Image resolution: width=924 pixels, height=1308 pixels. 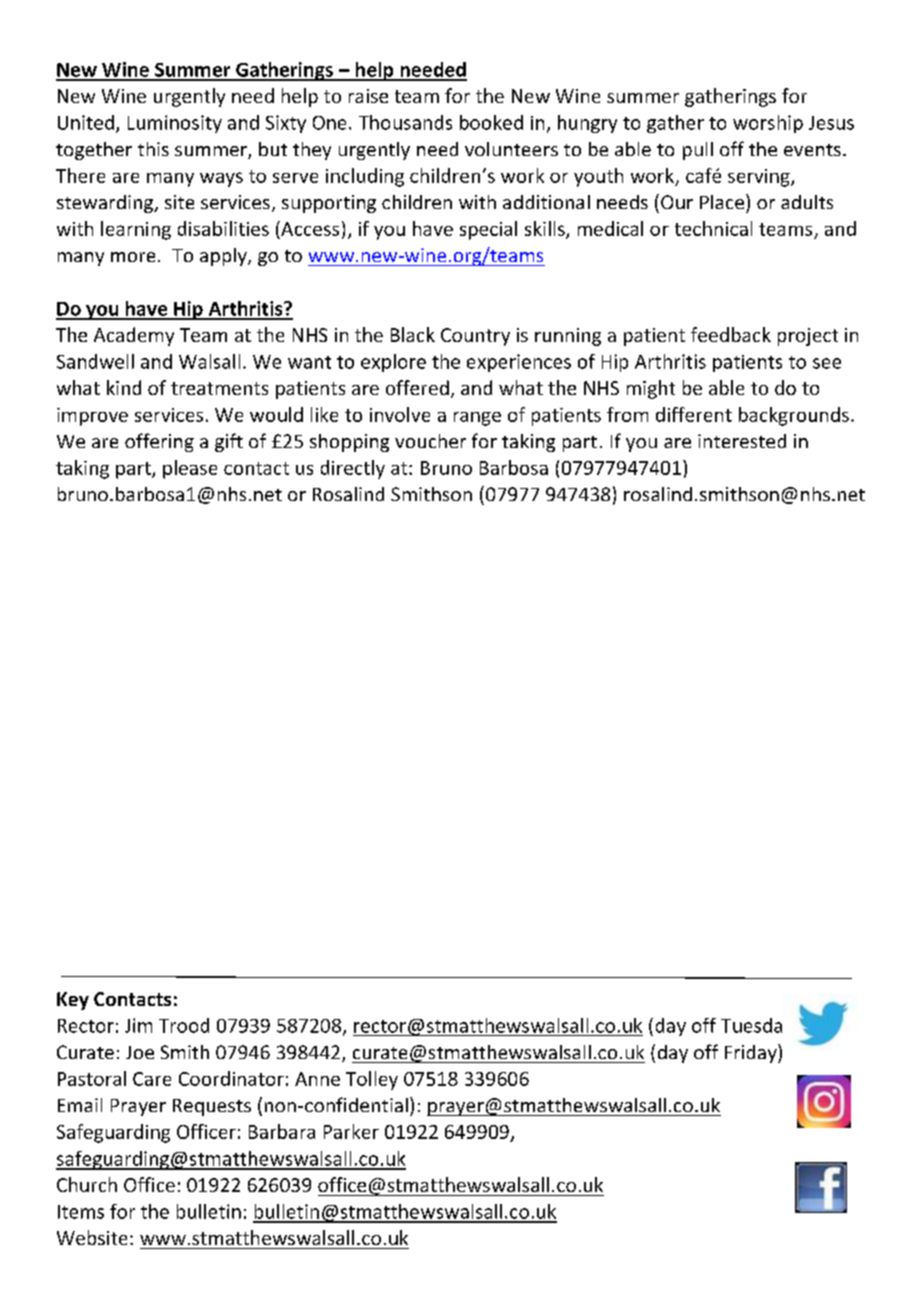 What do you see at coordinates (372, 1080) in the screenshot?
I see `Tolley` at bounding box center [372, 1080].
